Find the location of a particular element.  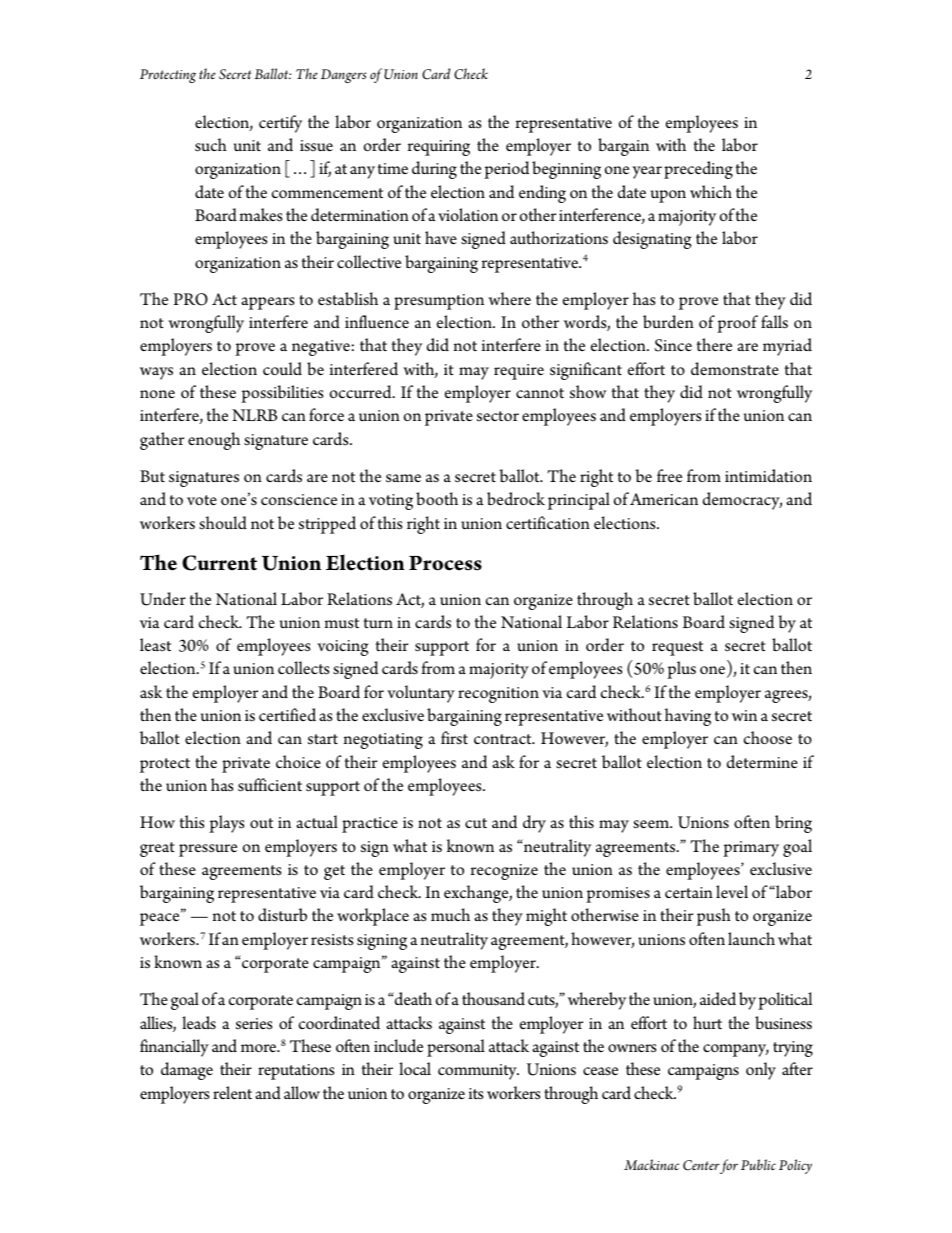

require is located at coordinates (519, 372).
